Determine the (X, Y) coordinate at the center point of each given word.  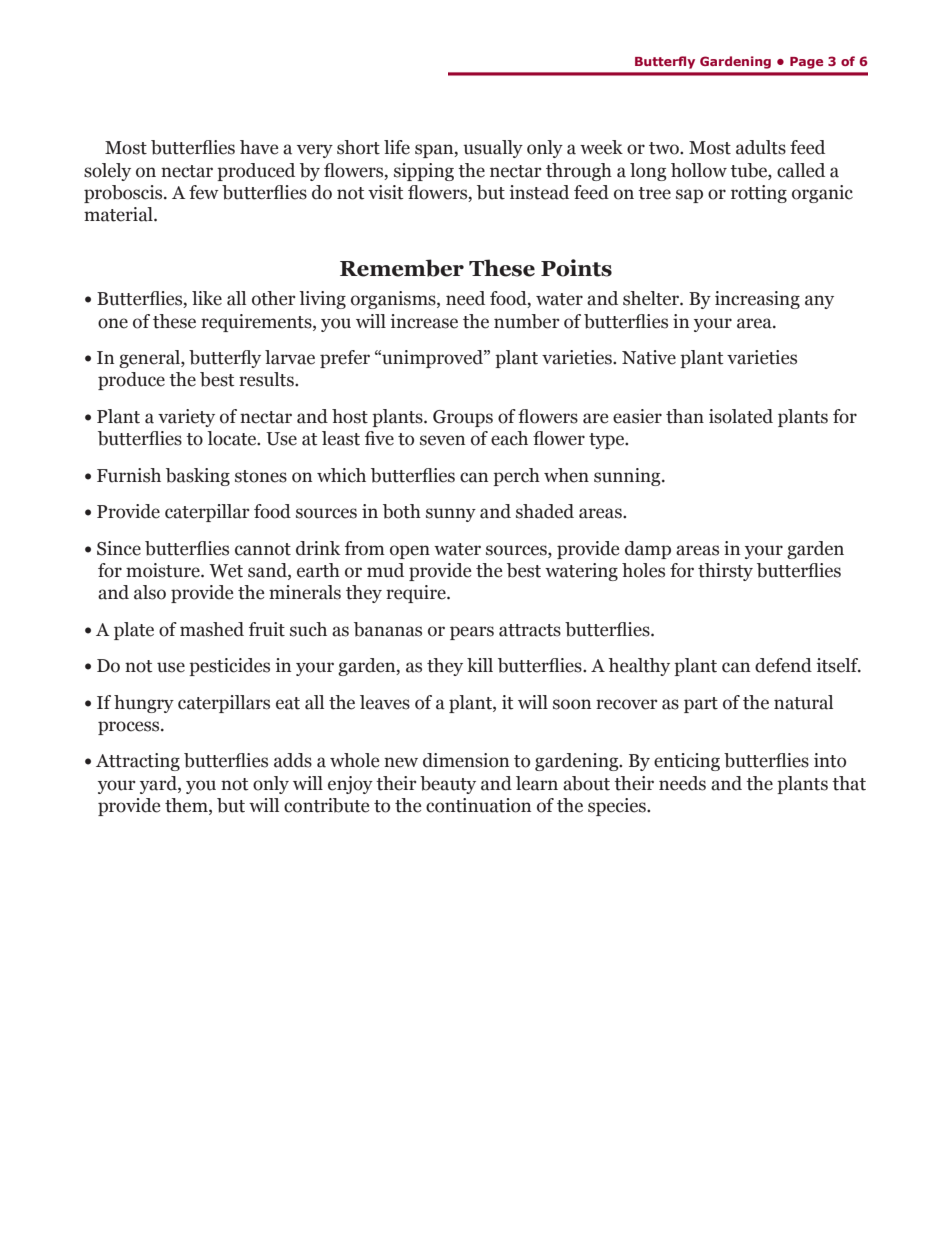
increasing (757, 300)
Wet (226, 571)
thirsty (725, 572)
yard (159, 785)
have (259, 147)
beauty (448, 785)
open (410, 552)
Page (806, 63)
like (207, 298)
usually (493, 149)
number (527, 321)
